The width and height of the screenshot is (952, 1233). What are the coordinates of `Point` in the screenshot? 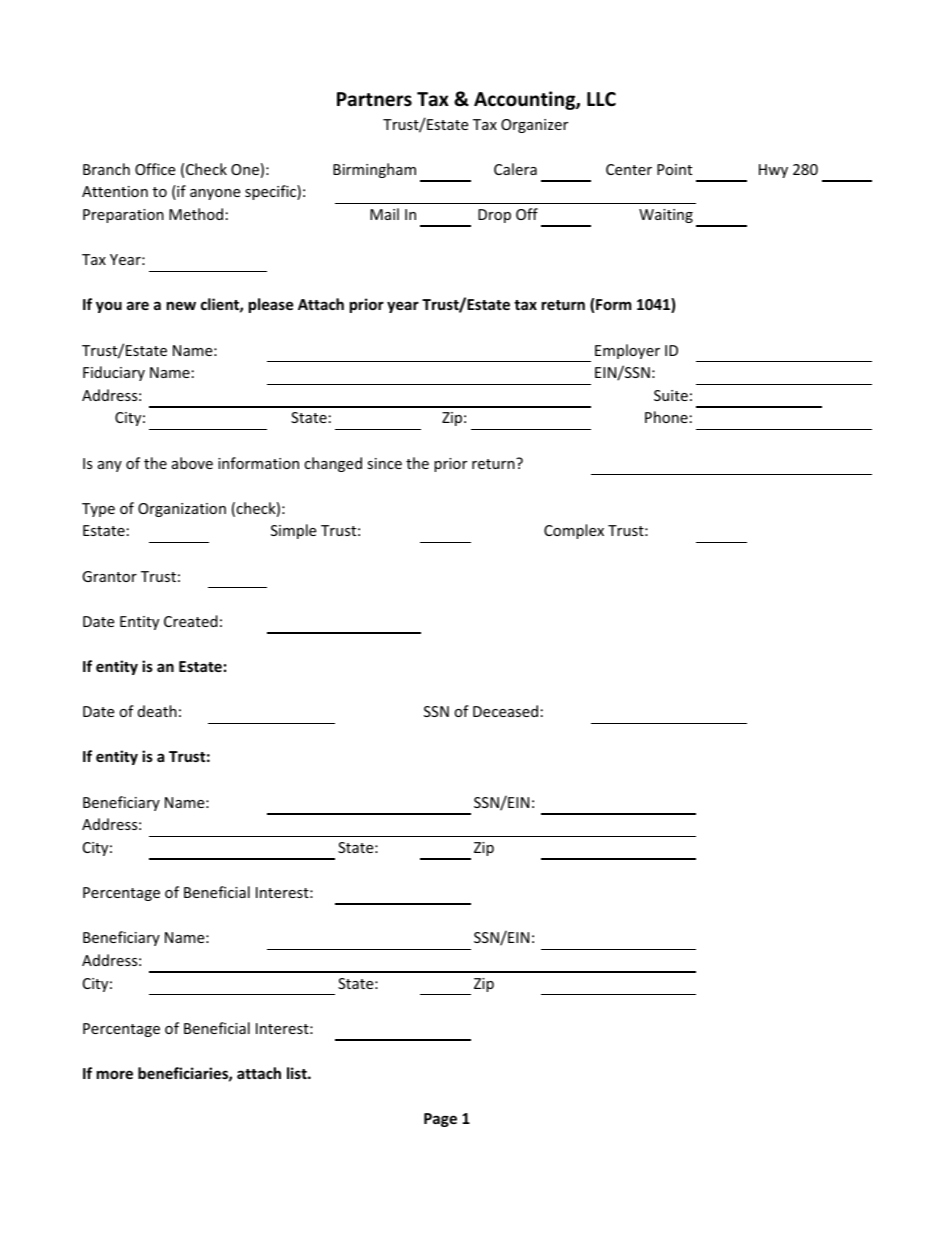 It's located at (674, 169).
